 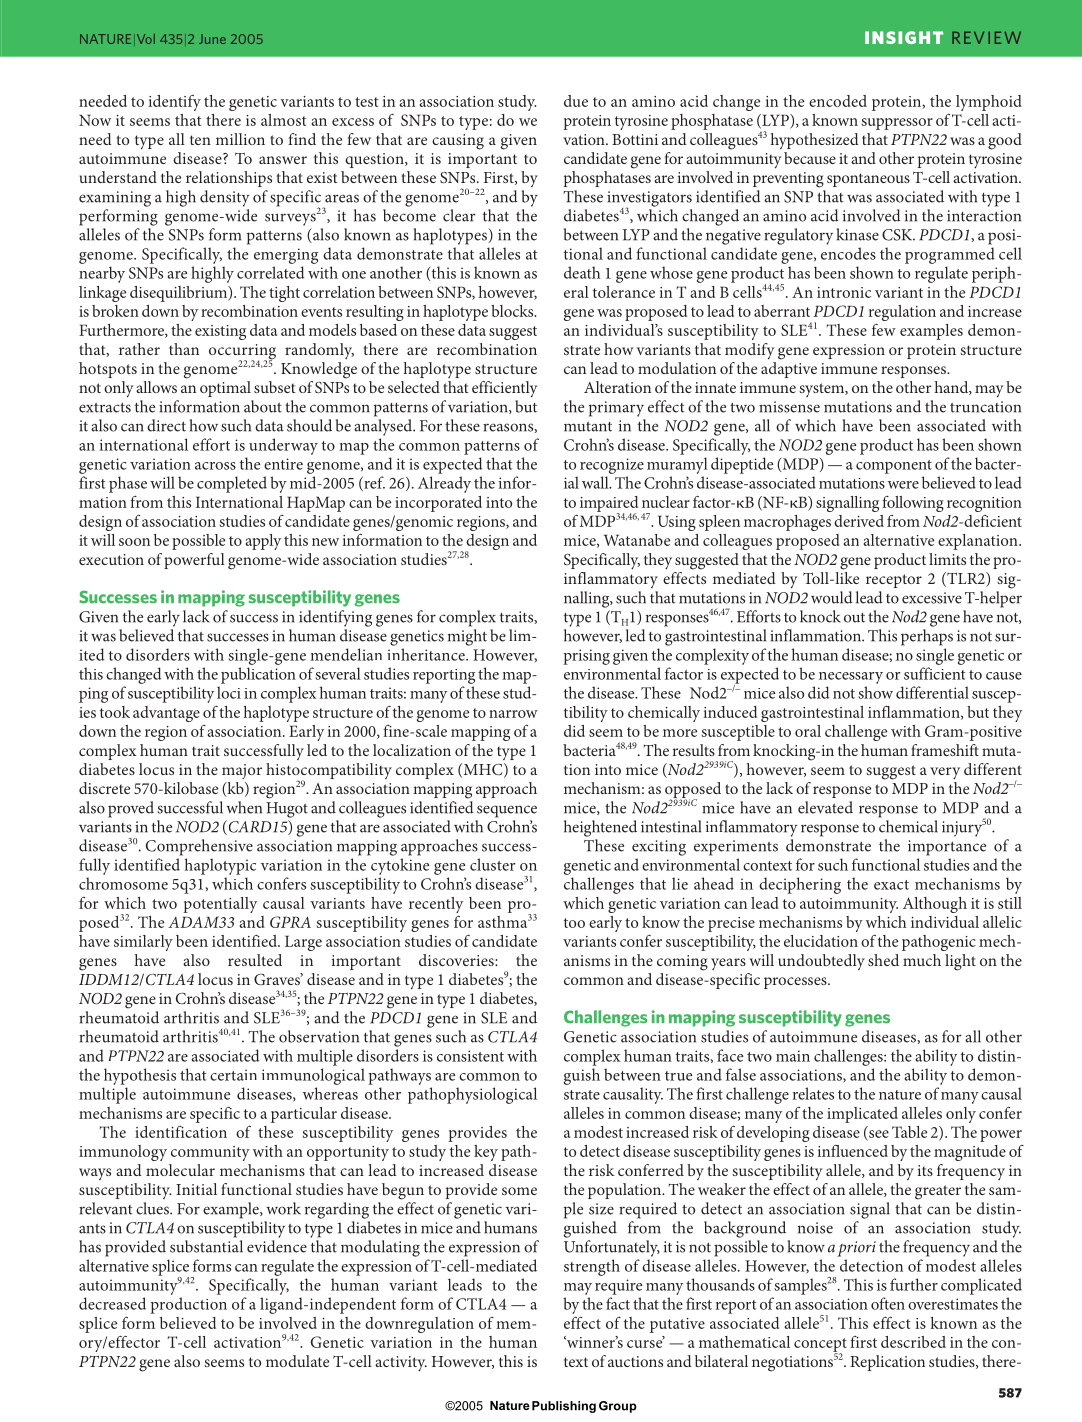 What do you see at coordinates (112, 1303) in the page?
I see `decreased` at bounding box center [112, 1303].
